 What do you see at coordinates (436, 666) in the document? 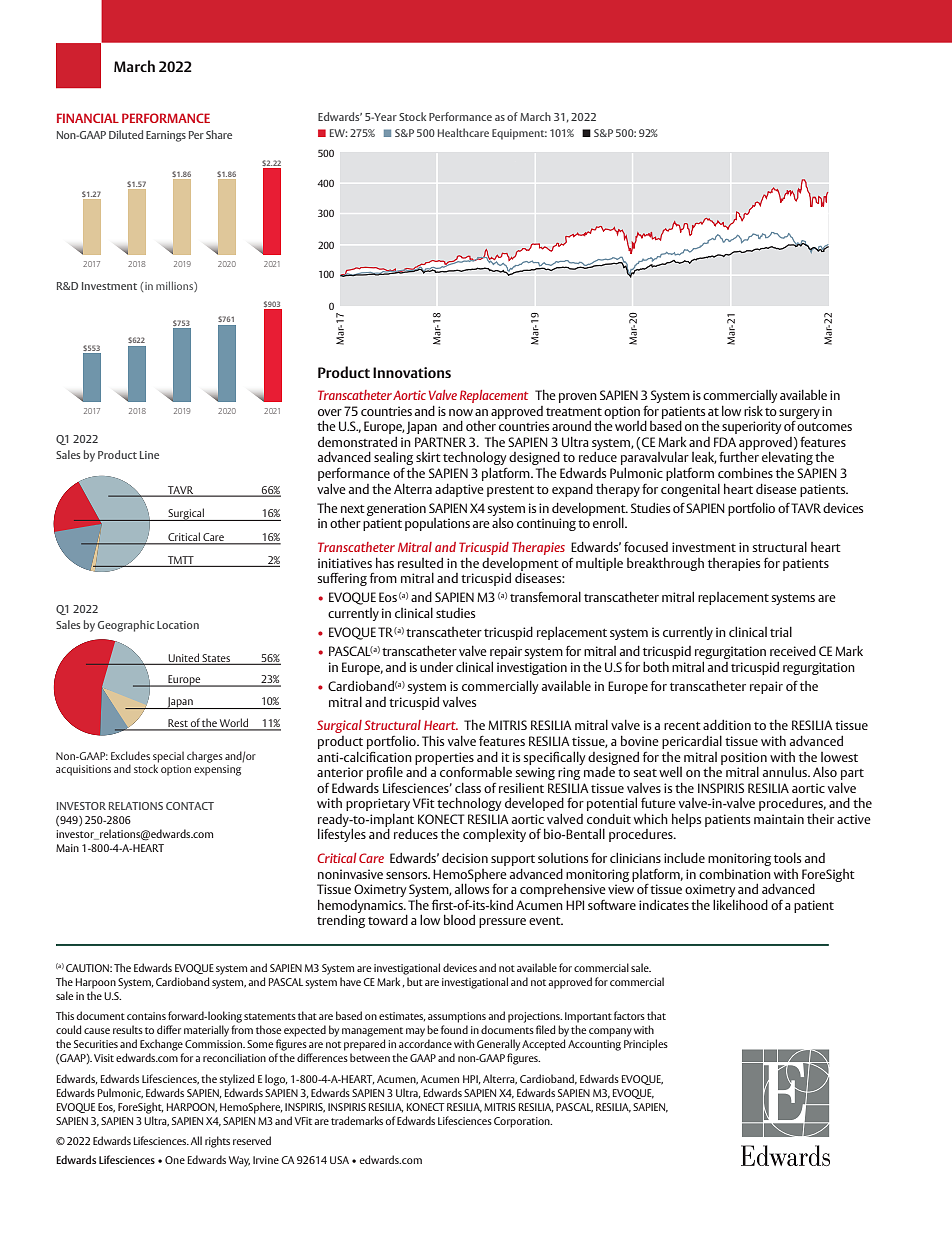
I see `under` at bounding box center [436, 666].
